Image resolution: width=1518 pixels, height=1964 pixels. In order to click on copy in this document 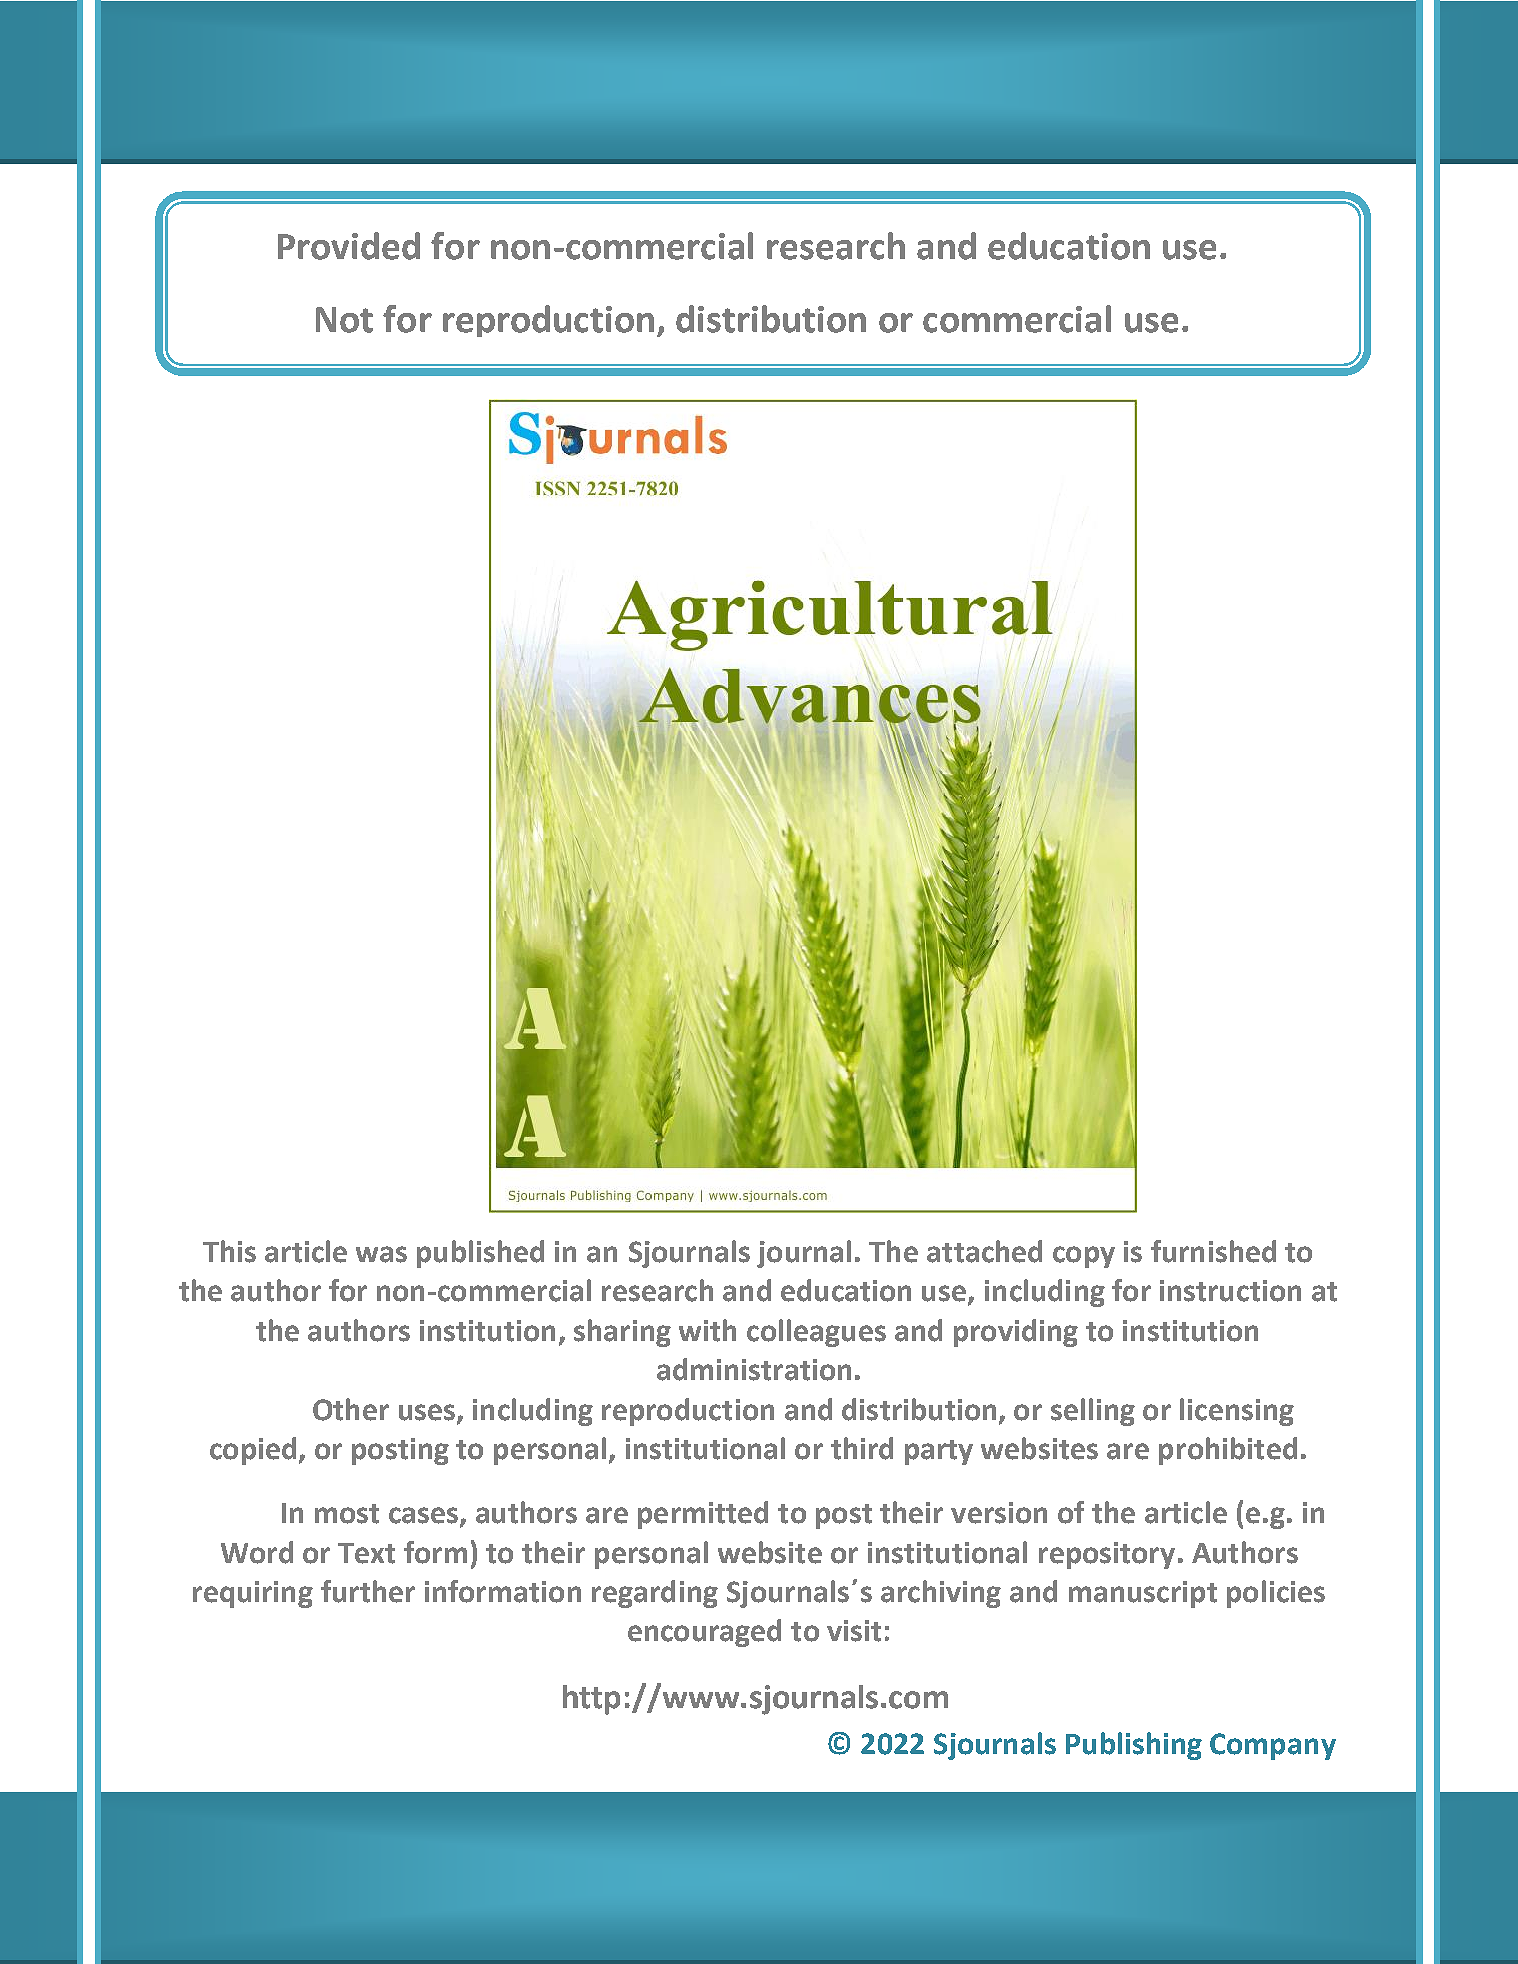, I will do `click(1084, 1257)`.
